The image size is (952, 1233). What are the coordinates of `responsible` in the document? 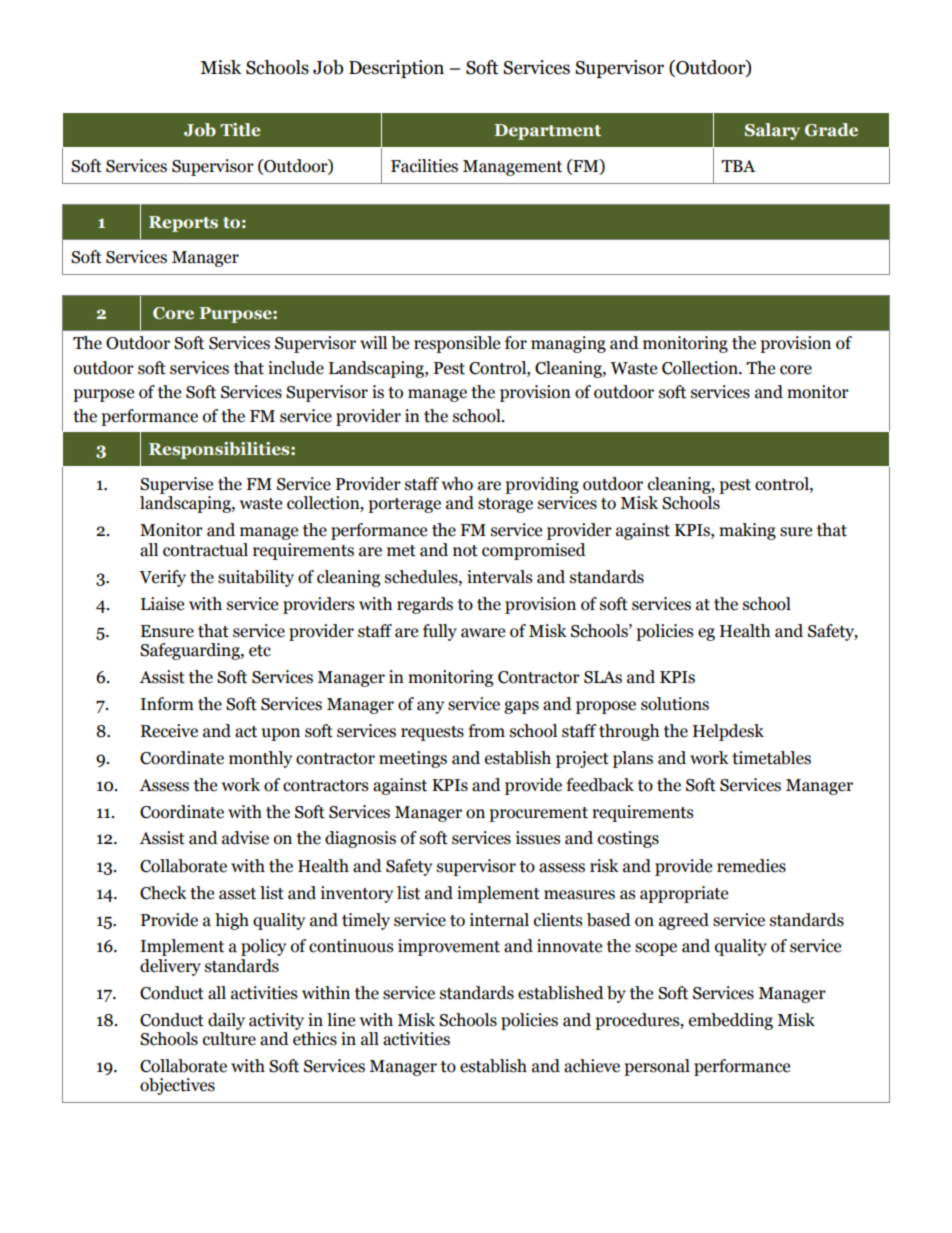 It's located at (457, 344).
